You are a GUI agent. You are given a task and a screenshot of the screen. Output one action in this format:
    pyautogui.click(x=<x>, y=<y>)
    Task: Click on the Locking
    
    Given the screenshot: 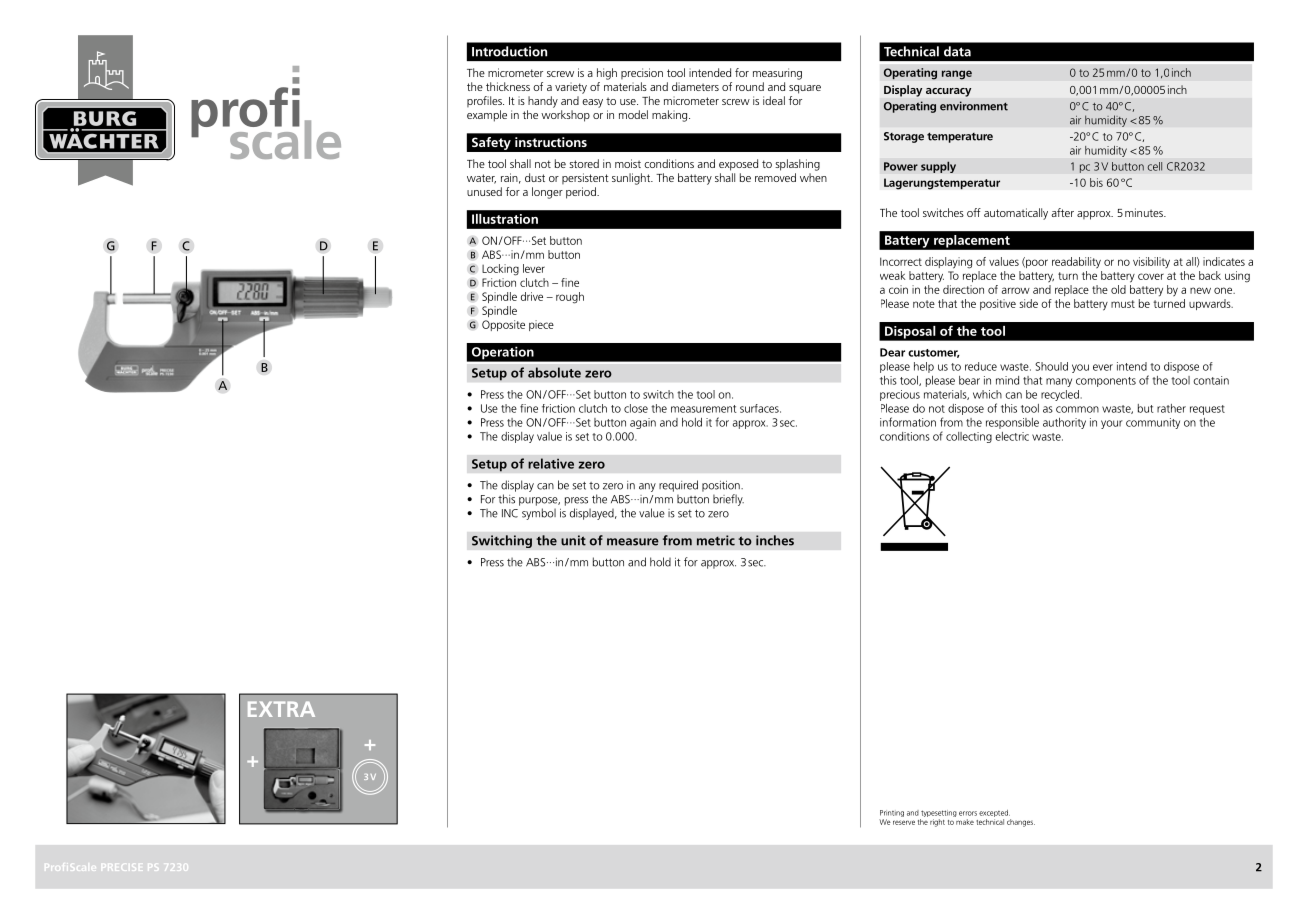 What is the action you would take?
    pyautogui.click(x=500, y=270)
